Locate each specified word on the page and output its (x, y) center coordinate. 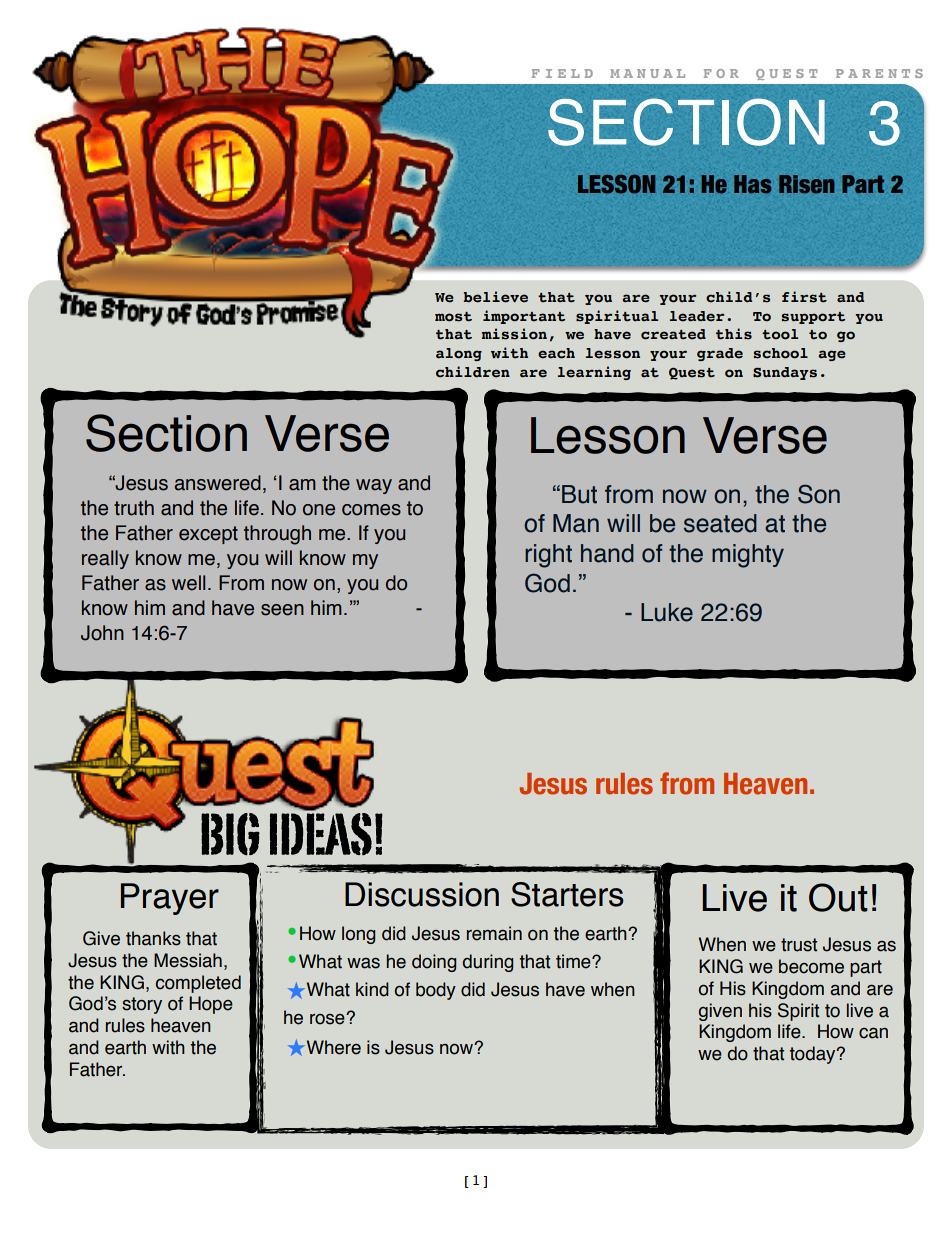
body (436, 991)
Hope (211, 1005)
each (556, 353)
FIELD (562, 73)
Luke (667, 612)
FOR (721, 73)
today (814, 1055)
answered (218, 483)
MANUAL (647, 73)
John (102, 633)
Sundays (785, 373)
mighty (748, 556)
